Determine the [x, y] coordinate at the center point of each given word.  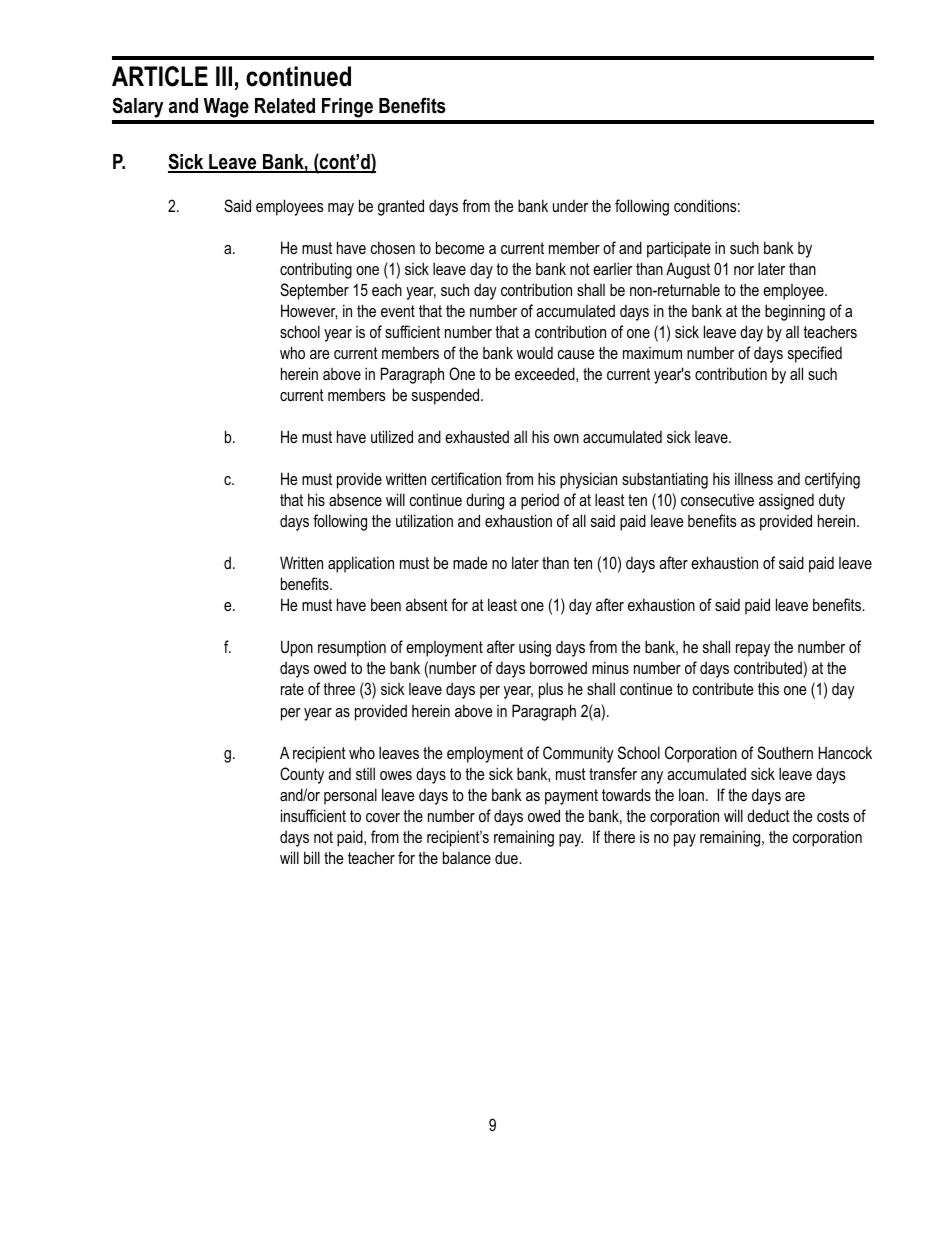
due [507, 857]
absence [355, 499]
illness [754, 478]
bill [312, 857]
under [570, 206]
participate [679, 250]
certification [466, 478]
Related [285, 106]
